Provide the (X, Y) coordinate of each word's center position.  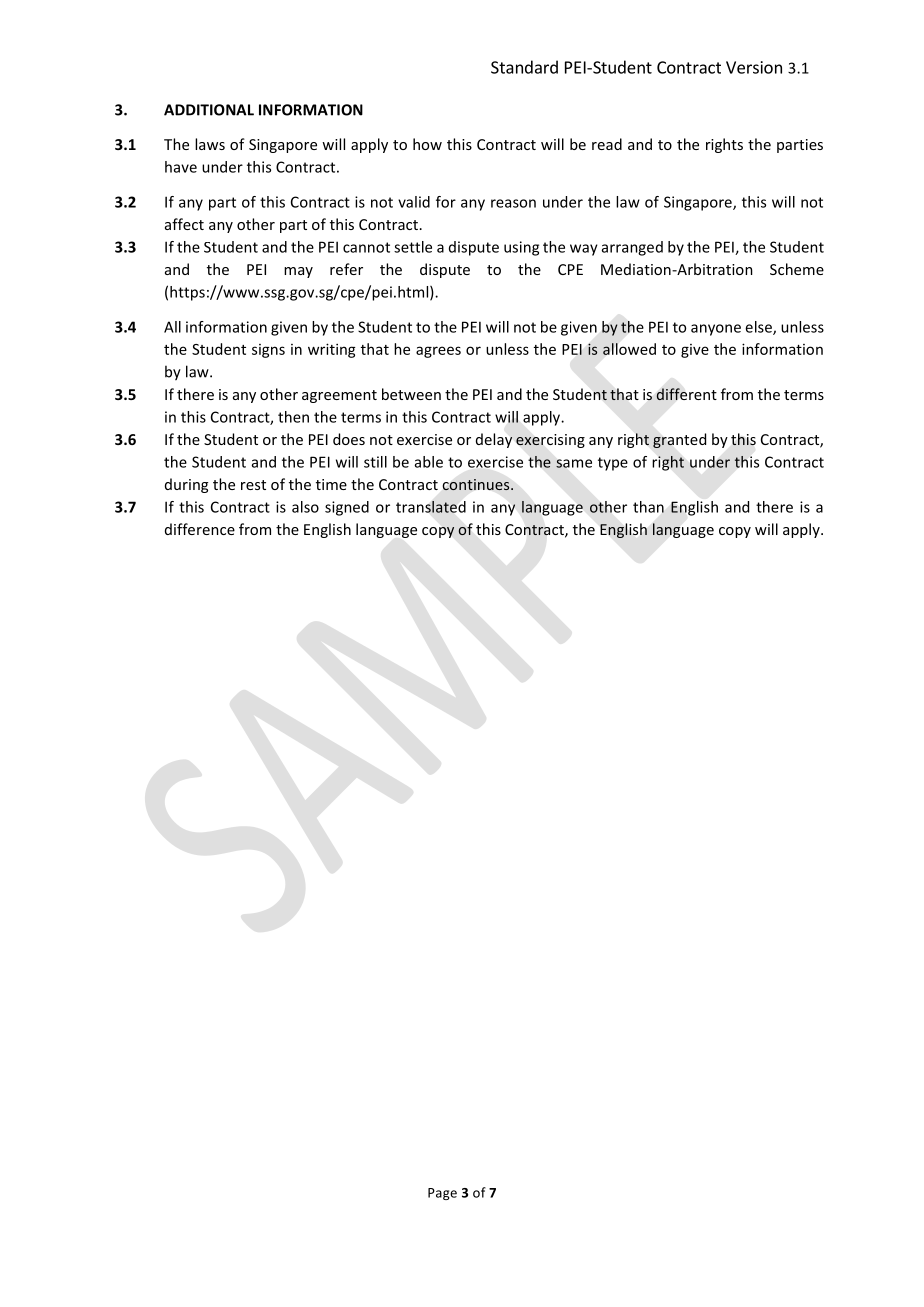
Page (442, 1194)
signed (347, 508)
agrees (438, 352)
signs (268, 351)
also (305, 507)
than (648, 507)
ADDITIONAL (209, 110)
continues (477, 484)
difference (200, 529)
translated (431, 507)
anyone (716, 330)
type (613, 464)
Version (754, 67)
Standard (524, 67)
